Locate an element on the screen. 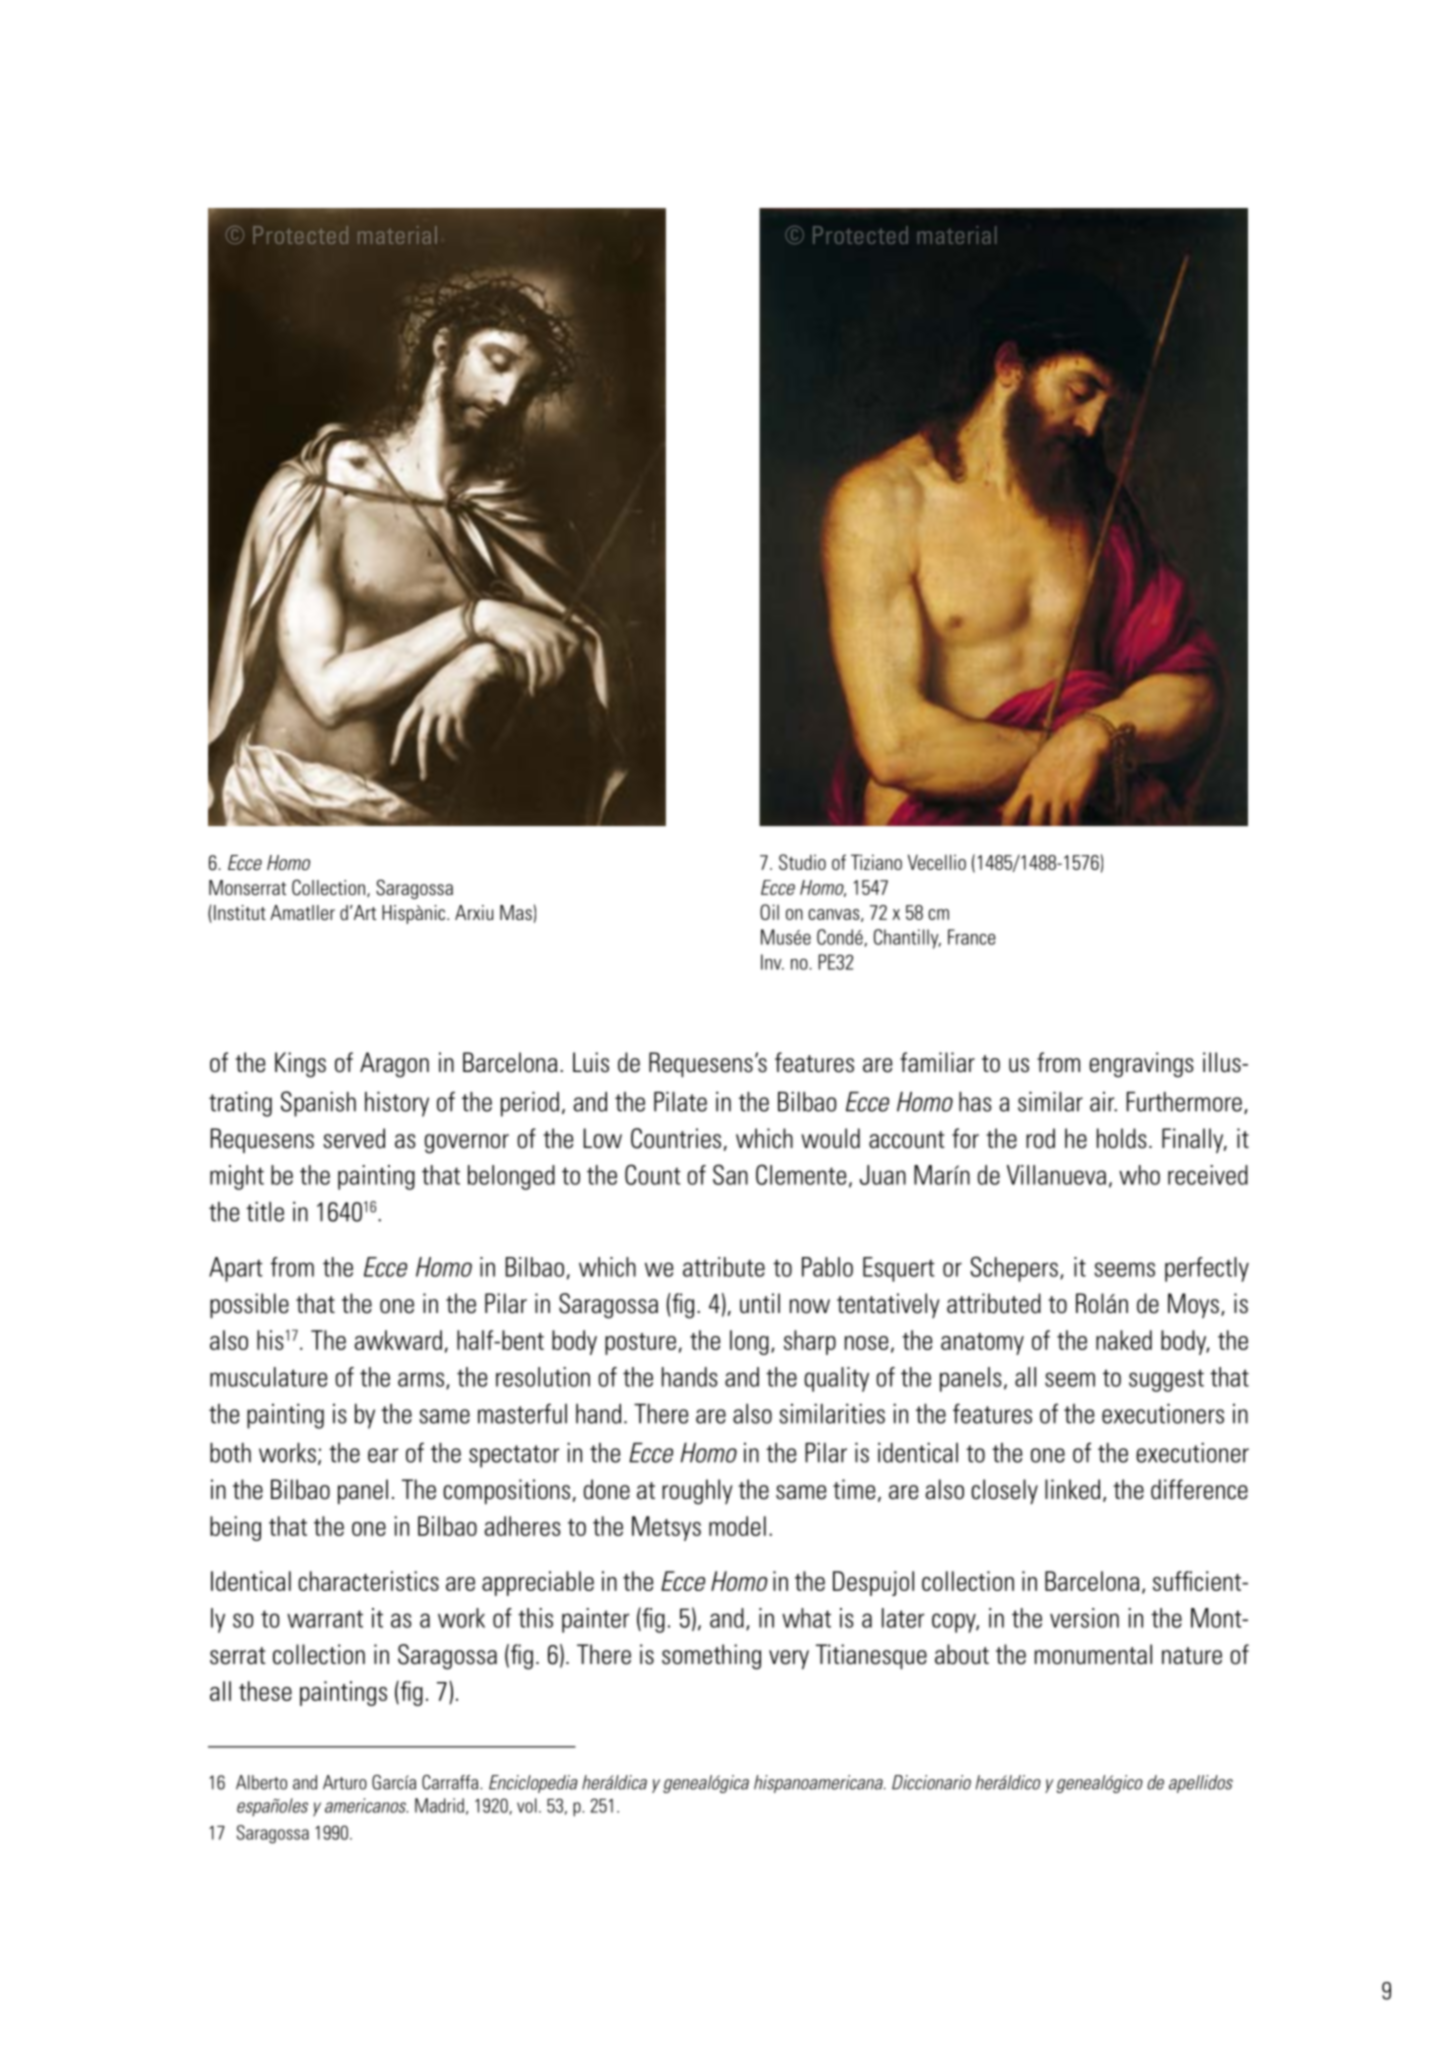 This screenshot has height=2059, width=1456. awkward is located at coordinates (398, 1340).
